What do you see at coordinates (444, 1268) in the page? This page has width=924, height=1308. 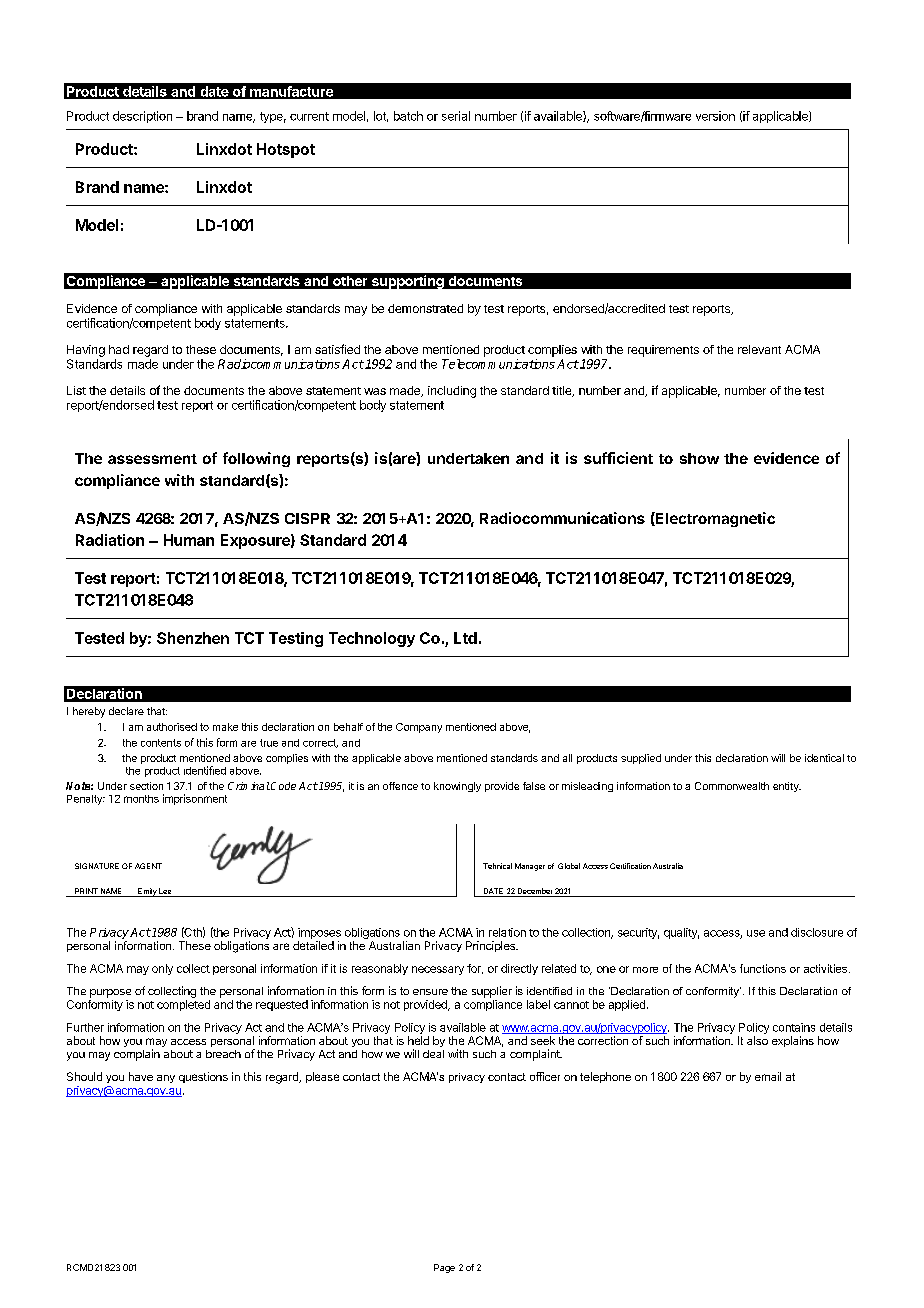 I see `Page` at bounding box center [444, 1268].
